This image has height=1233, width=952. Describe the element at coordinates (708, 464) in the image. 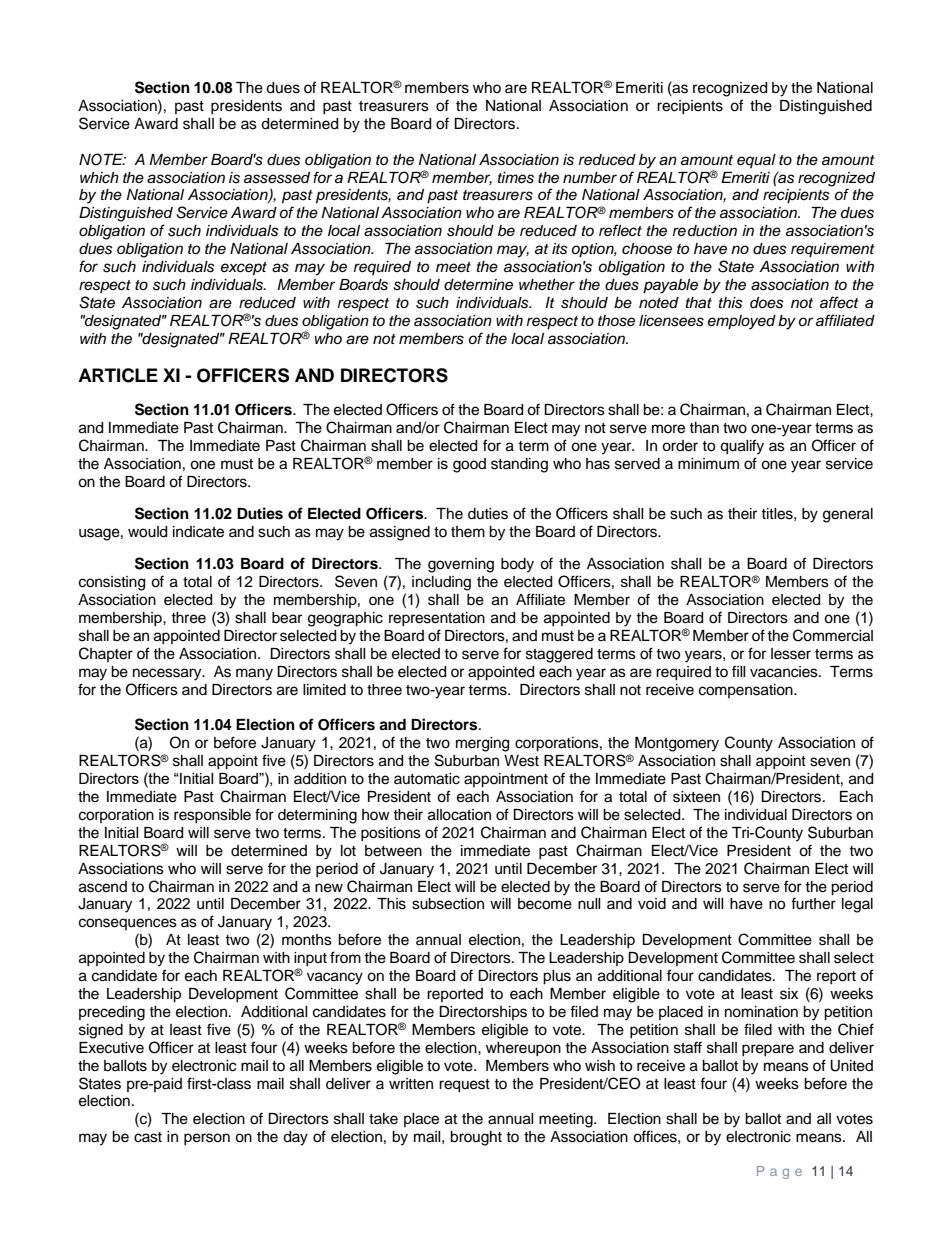

I see `minimum` at that location.
